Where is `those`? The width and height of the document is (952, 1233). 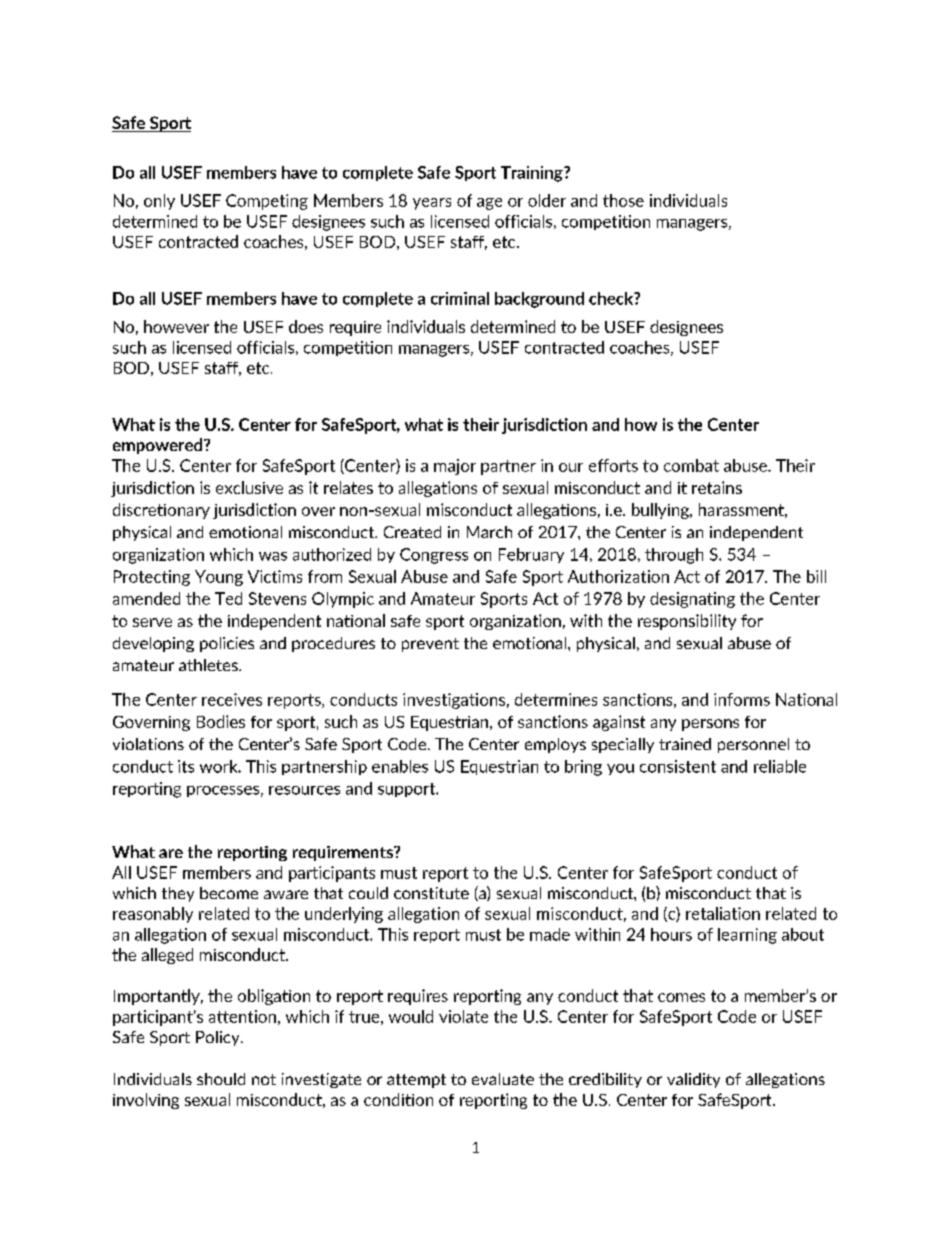 those is located at coordinates (623, 200).
